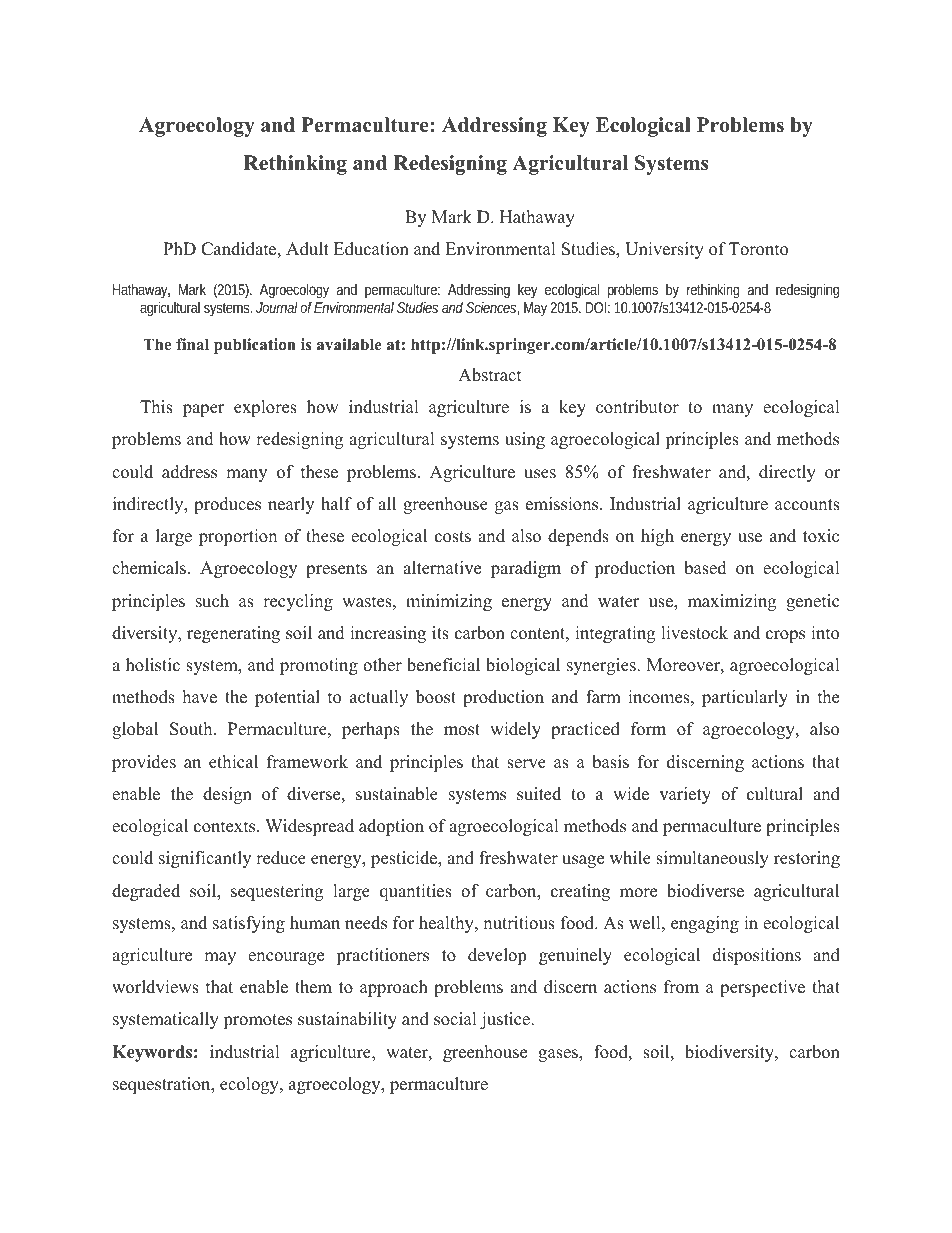 The height and width of the screenshot is (1233, 952). Describe the element at coordinates (506, 1020) in the screenshot. I see `justice` at that location.
